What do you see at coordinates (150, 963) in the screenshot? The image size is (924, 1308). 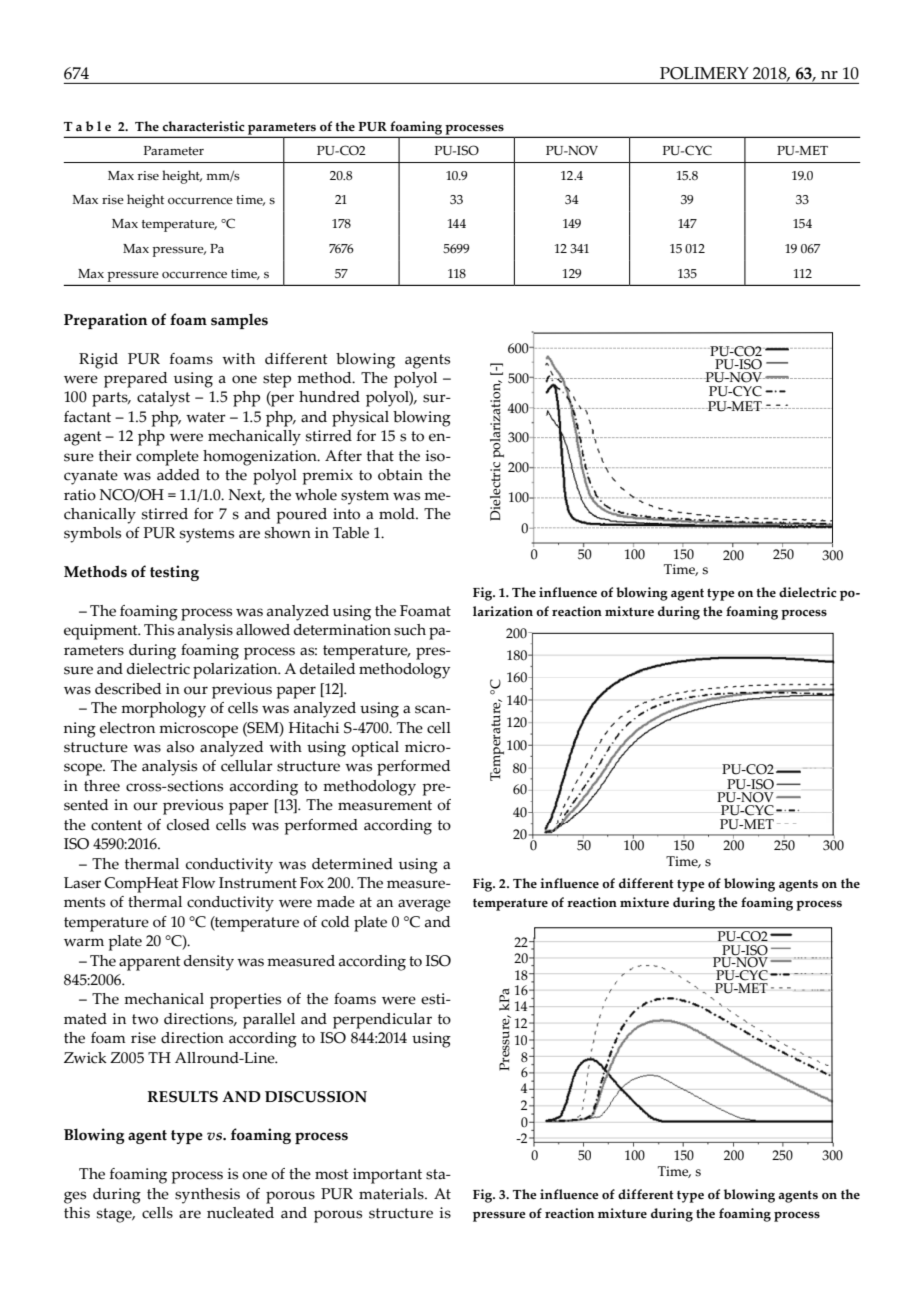 I see `apparent` at bounding box center [150, 963].
